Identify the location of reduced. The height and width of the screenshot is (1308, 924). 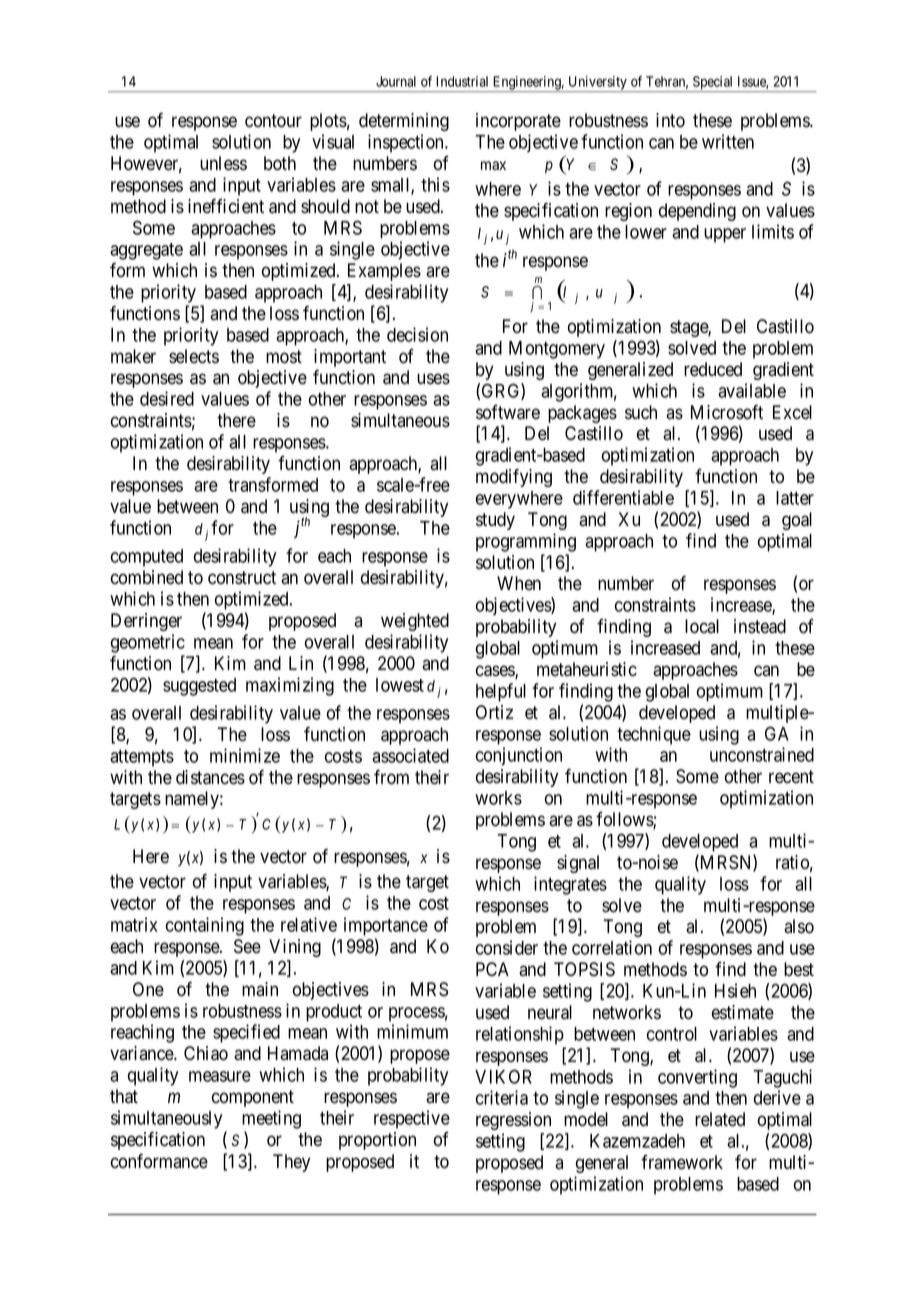
(713, 369).
